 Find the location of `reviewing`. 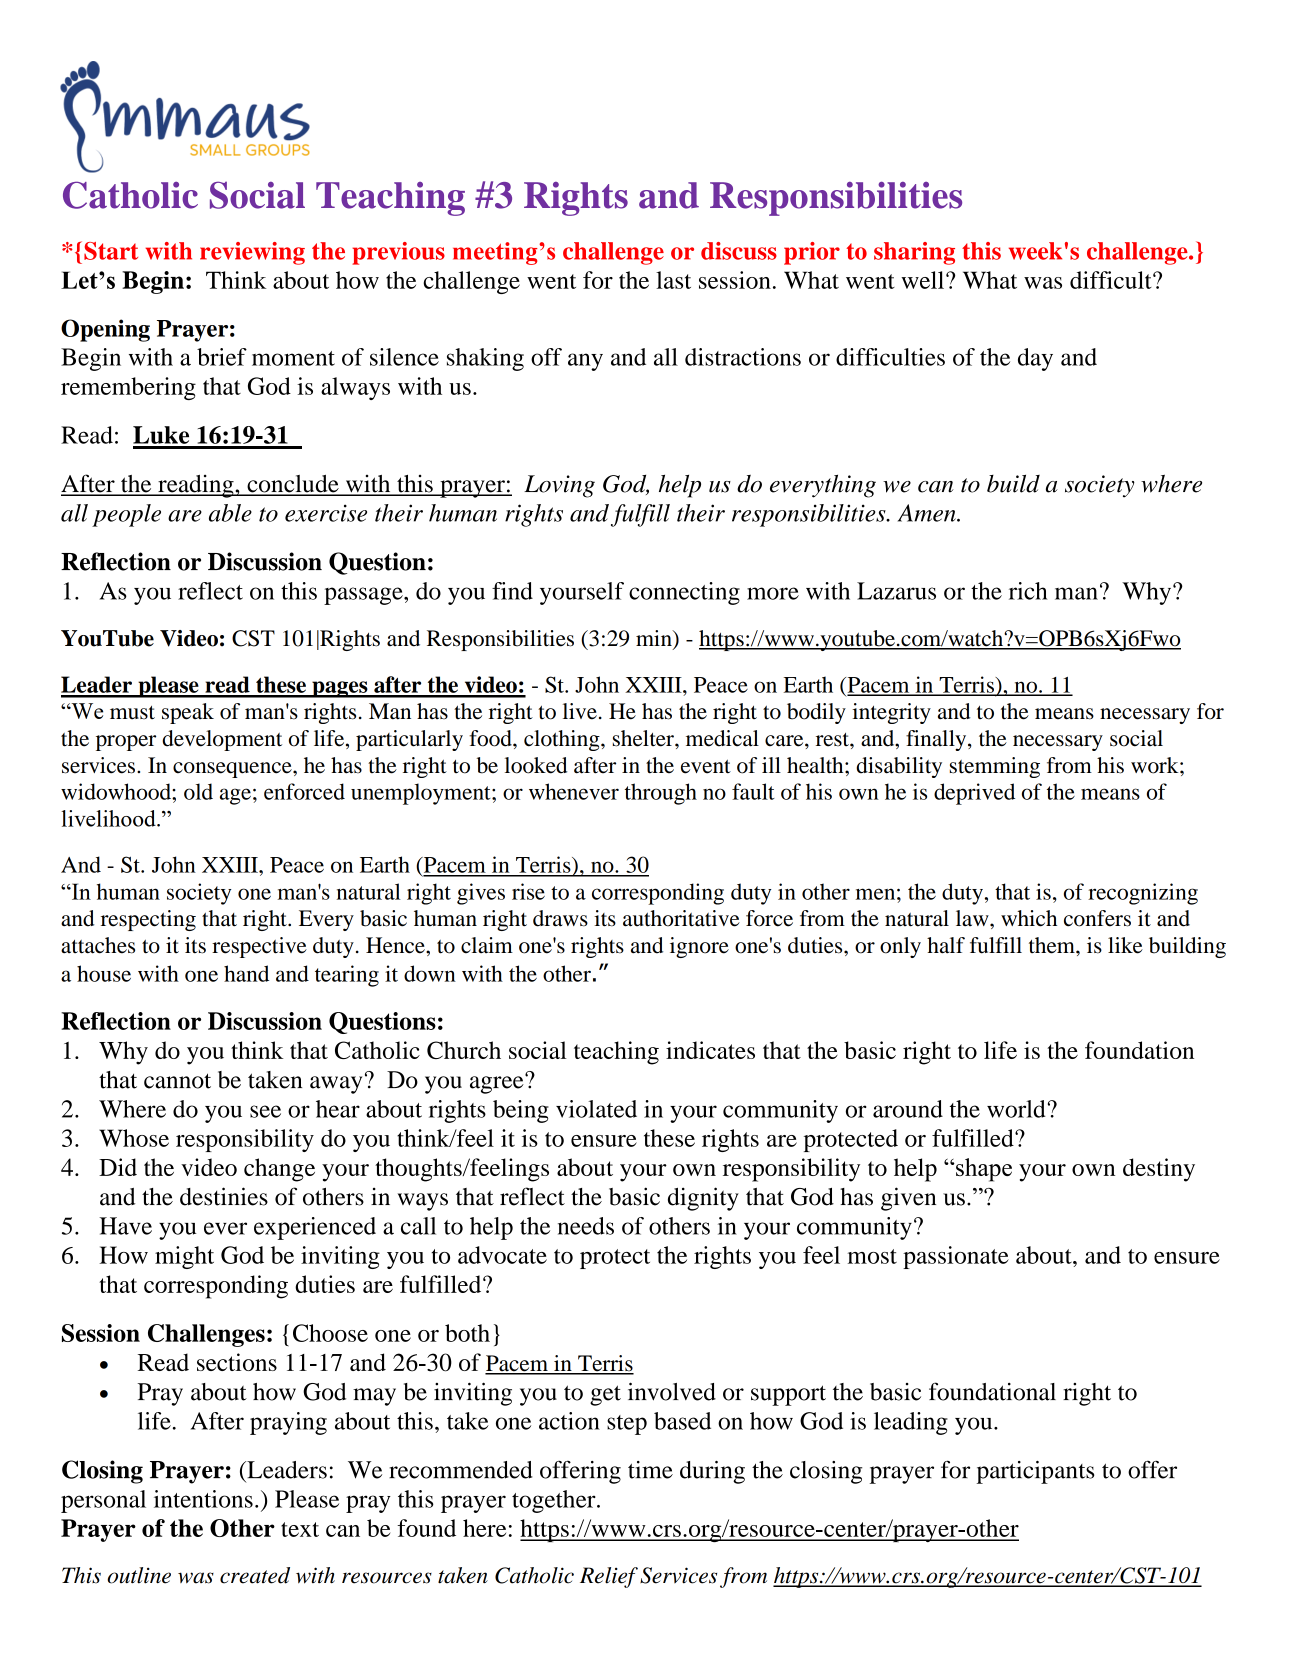

reviewing is located at coordinates (252, 253).
